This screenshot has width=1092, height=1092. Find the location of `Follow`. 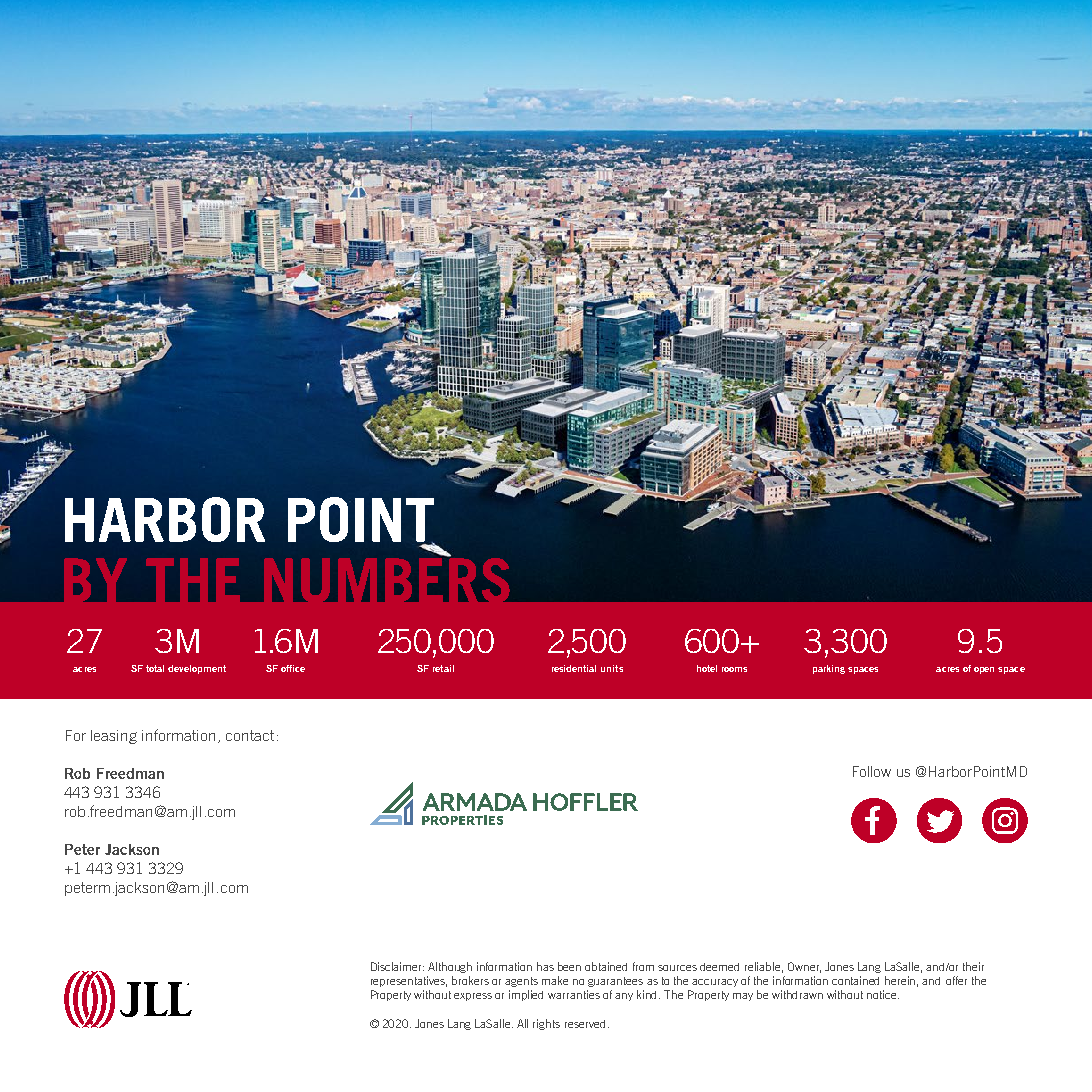

Follow is located at coordinates (872, 771).
